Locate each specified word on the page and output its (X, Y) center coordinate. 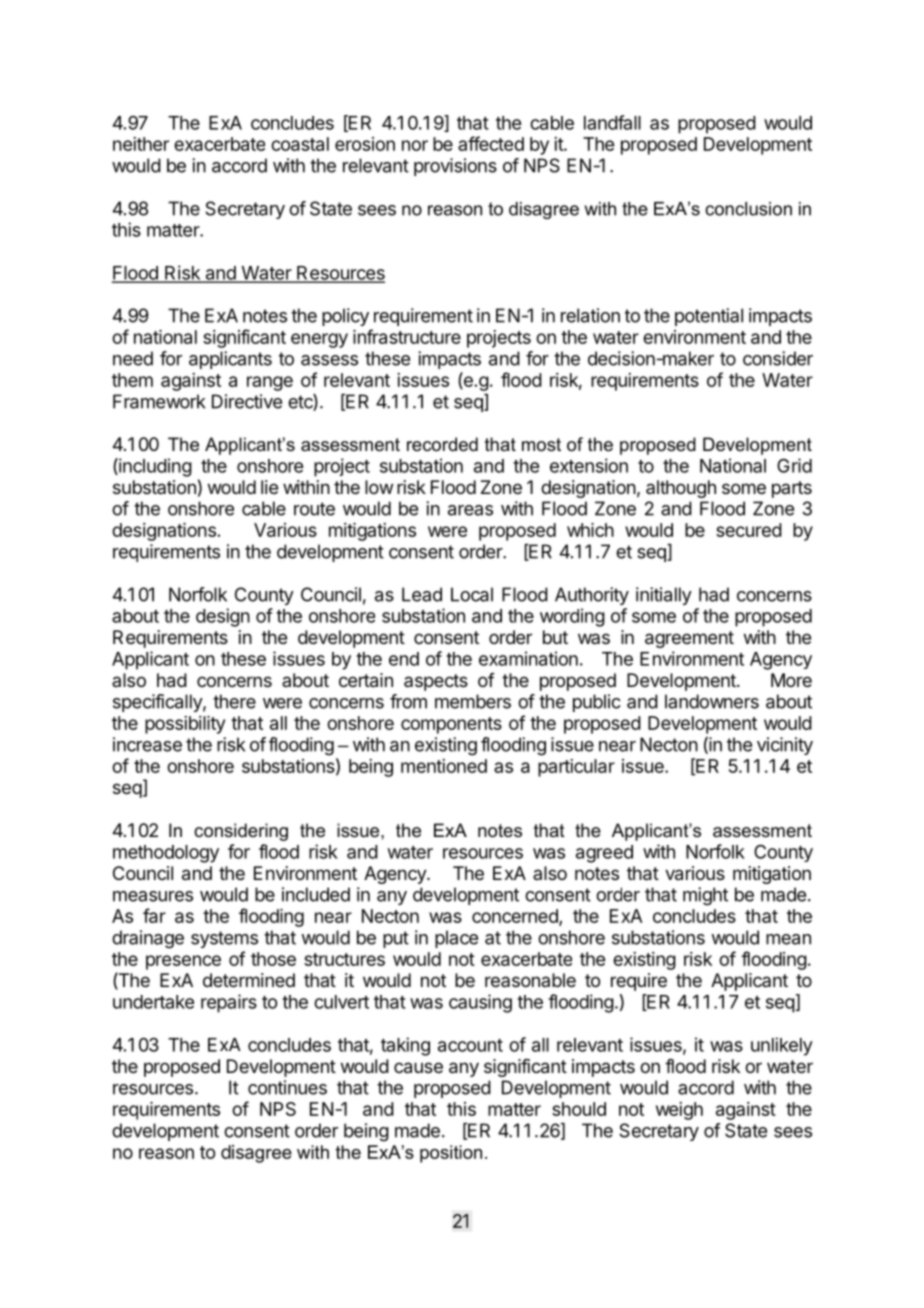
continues (287, 1087)
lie (269, 487)
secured (749, 530)
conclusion (748, 209)
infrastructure (407, 336)
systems (224, 939)
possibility (185, 725)
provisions (455, 167)
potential (709, 317)
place (456, 939)
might (705, 896)
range (270, 383)
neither (141, 144)
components (451, 725)
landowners (712, 701)
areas (470, 510)
